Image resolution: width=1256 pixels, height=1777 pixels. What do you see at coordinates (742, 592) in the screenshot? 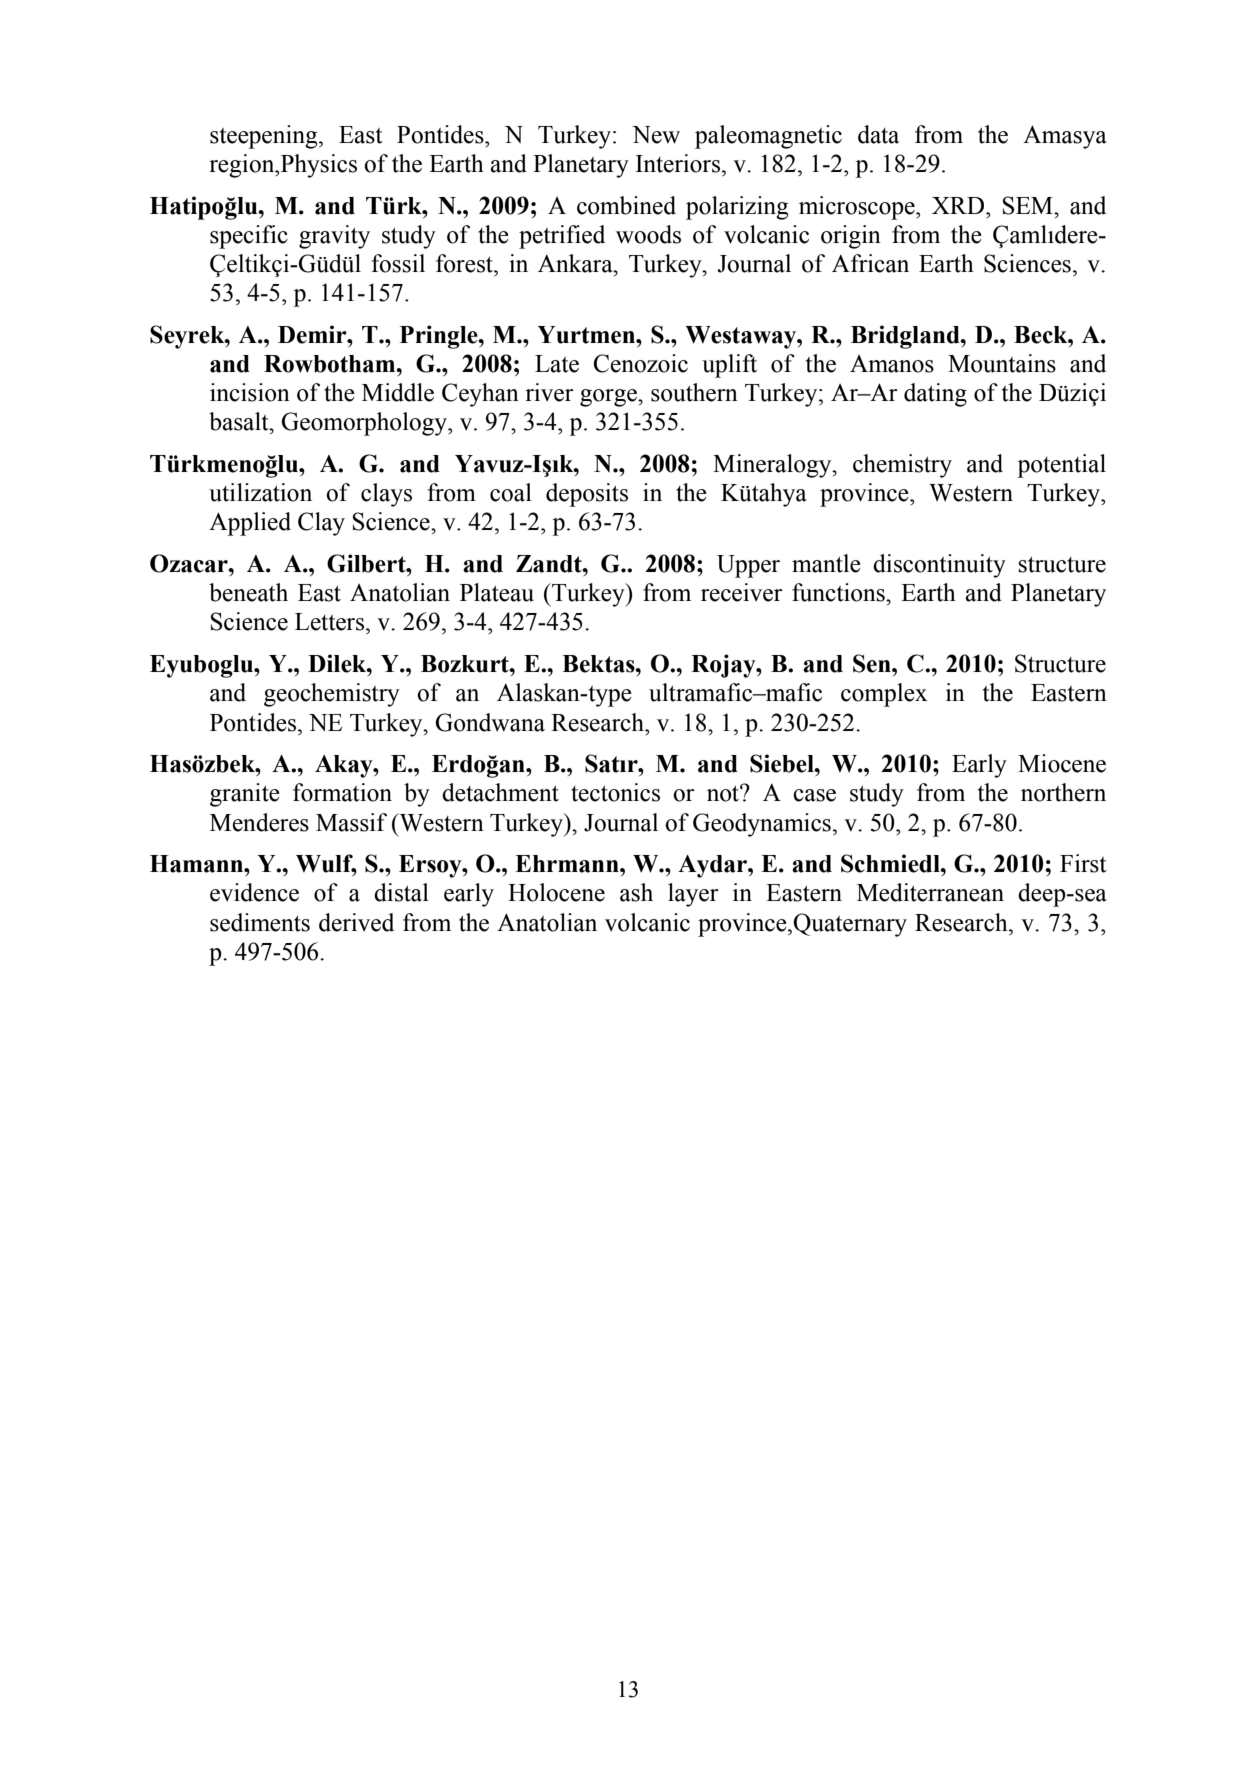
I see `receiver` at bounding box center [742, 592].
